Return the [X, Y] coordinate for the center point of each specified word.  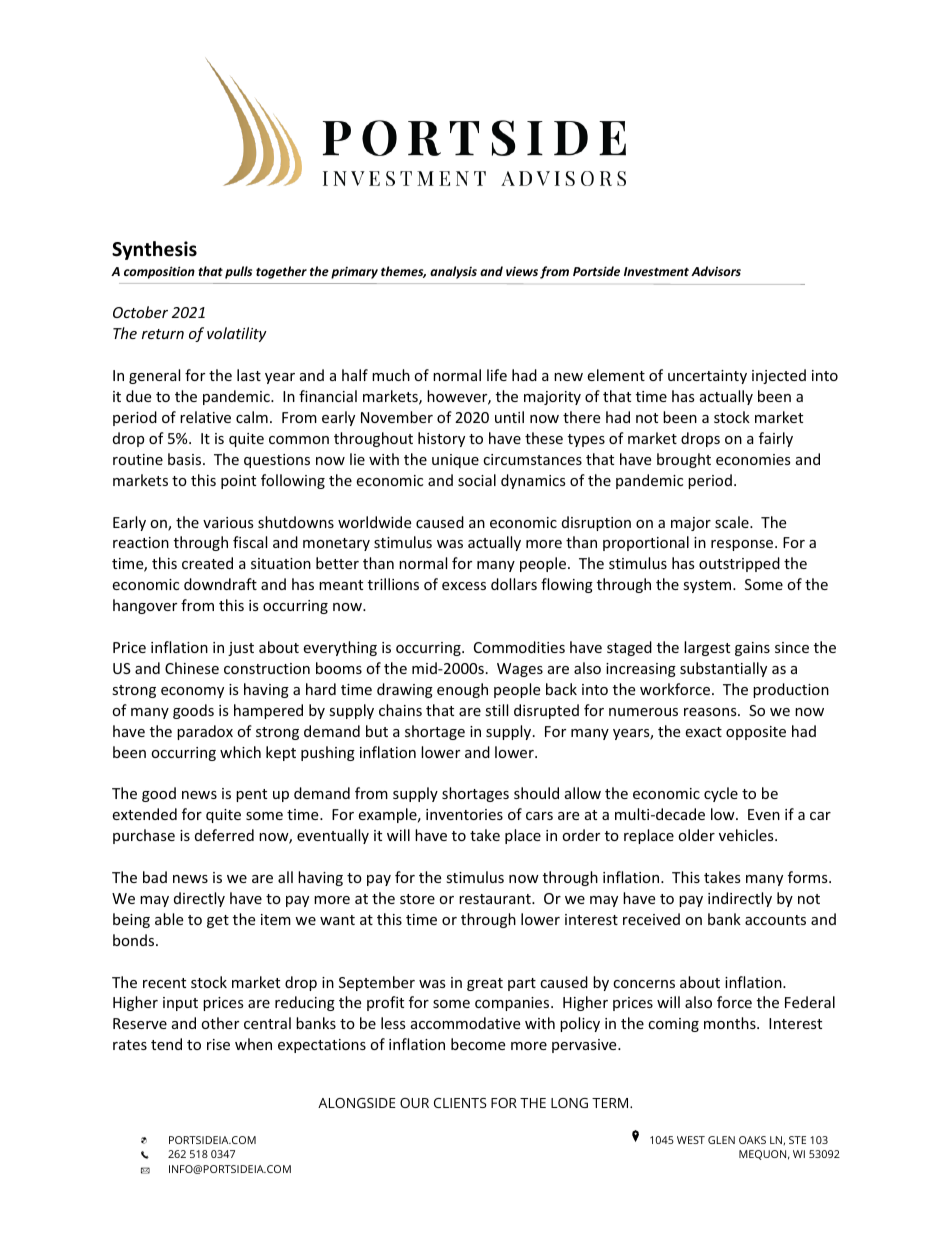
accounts [775, 920]
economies [753, 459]
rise [218, 1044]
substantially [723, 669]
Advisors [716, 271]
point [238, 482]
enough [462, 690]
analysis [453, 272]
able [169, 919]
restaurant [496, 899]
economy [192, 692]
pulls [238, 272]
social [477, 480]
